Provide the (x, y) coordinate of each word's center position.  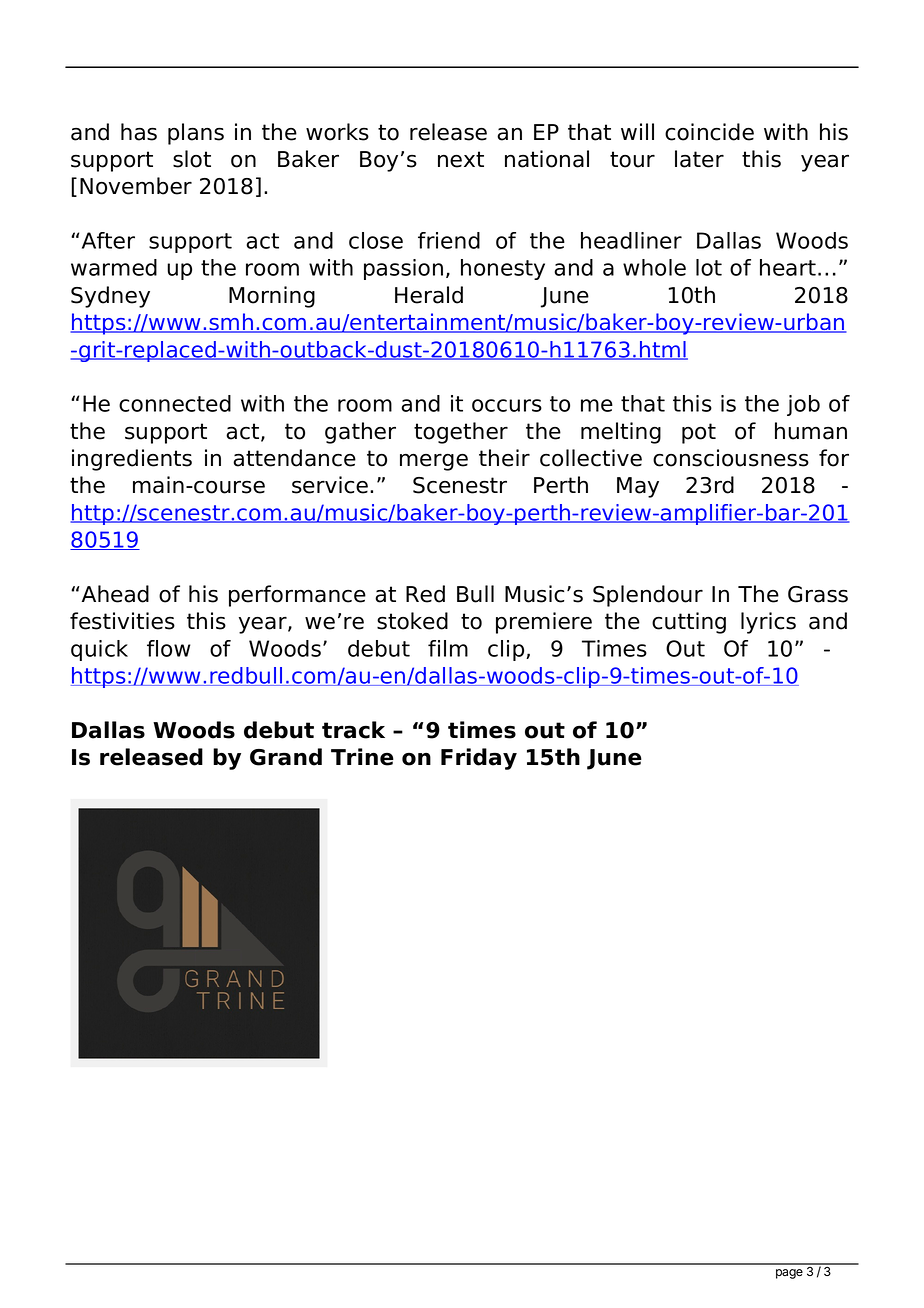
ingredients (132, 460)
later (699, 159)
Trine (362, 757)
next (461, 159)
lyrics (768, 623)
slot (192, 159)
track (353, 730)
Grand (286, 757)
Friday (479, 759)
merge (434, 462)
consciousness (731, 458)
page (789, 1274)
